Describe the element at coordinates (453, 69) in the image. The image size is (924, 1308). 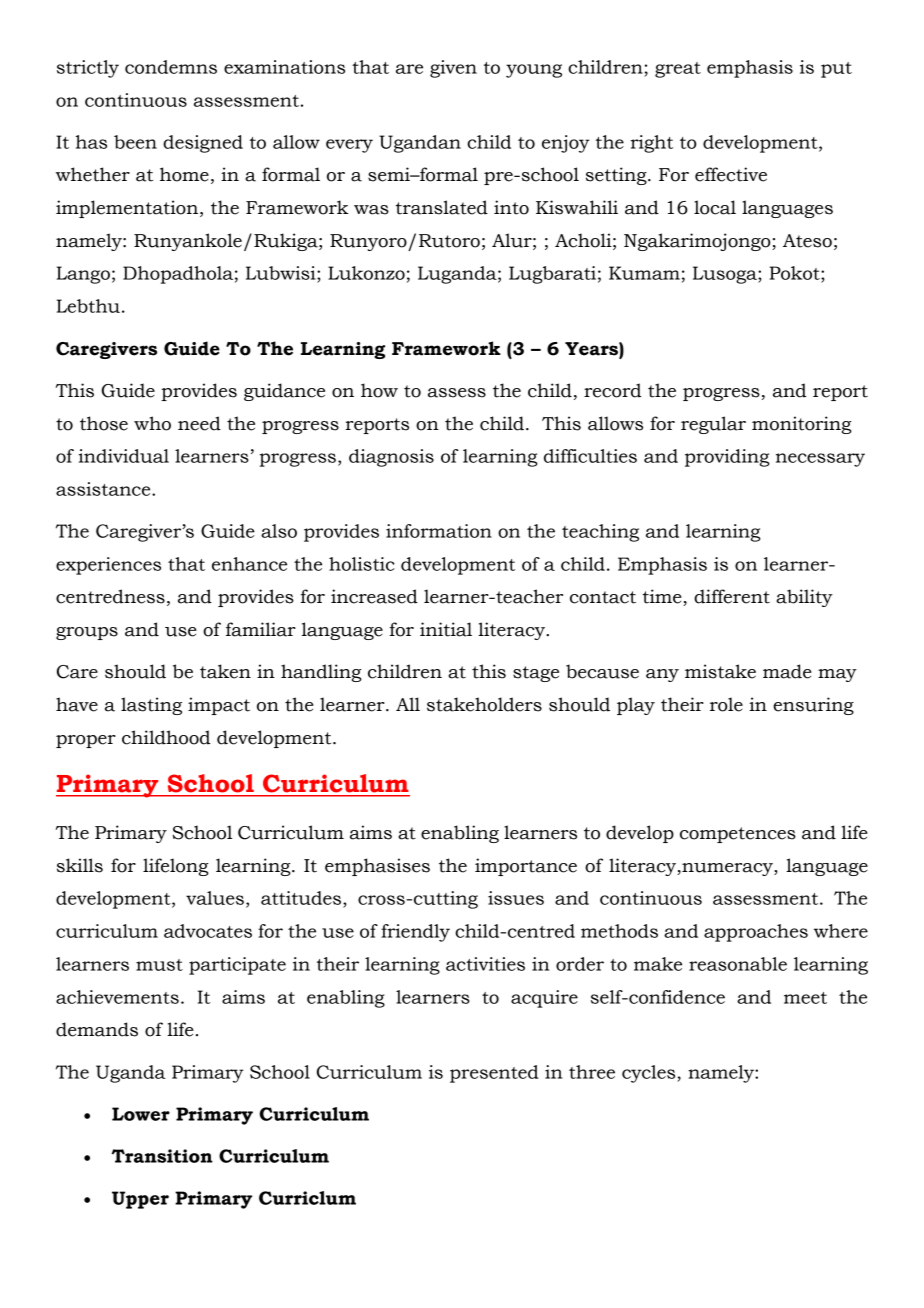
I see `given` at that location.
